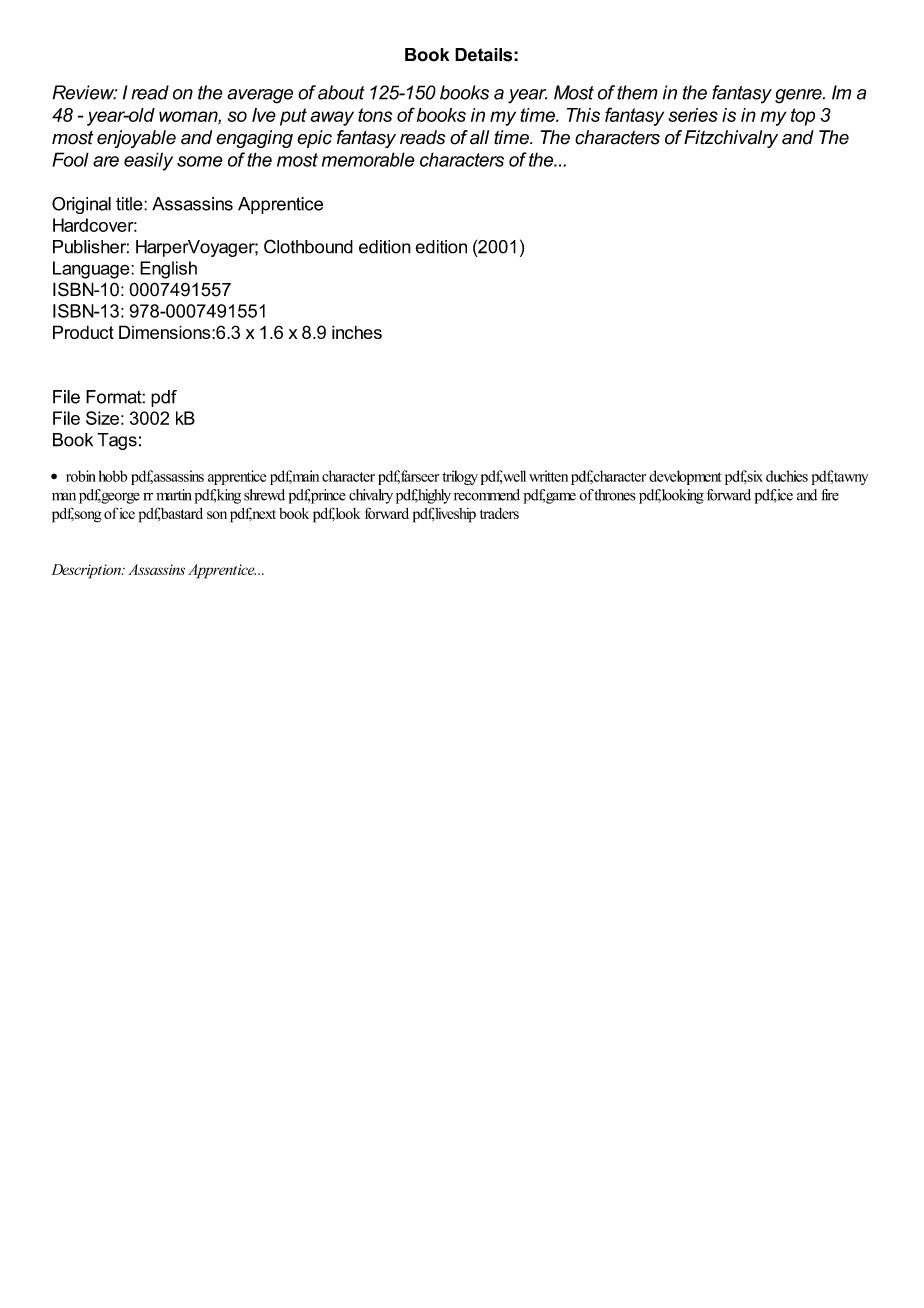  What do you see at coordinates (803, 117) in the document?
I see `top` at bounding box center [803, 117].
